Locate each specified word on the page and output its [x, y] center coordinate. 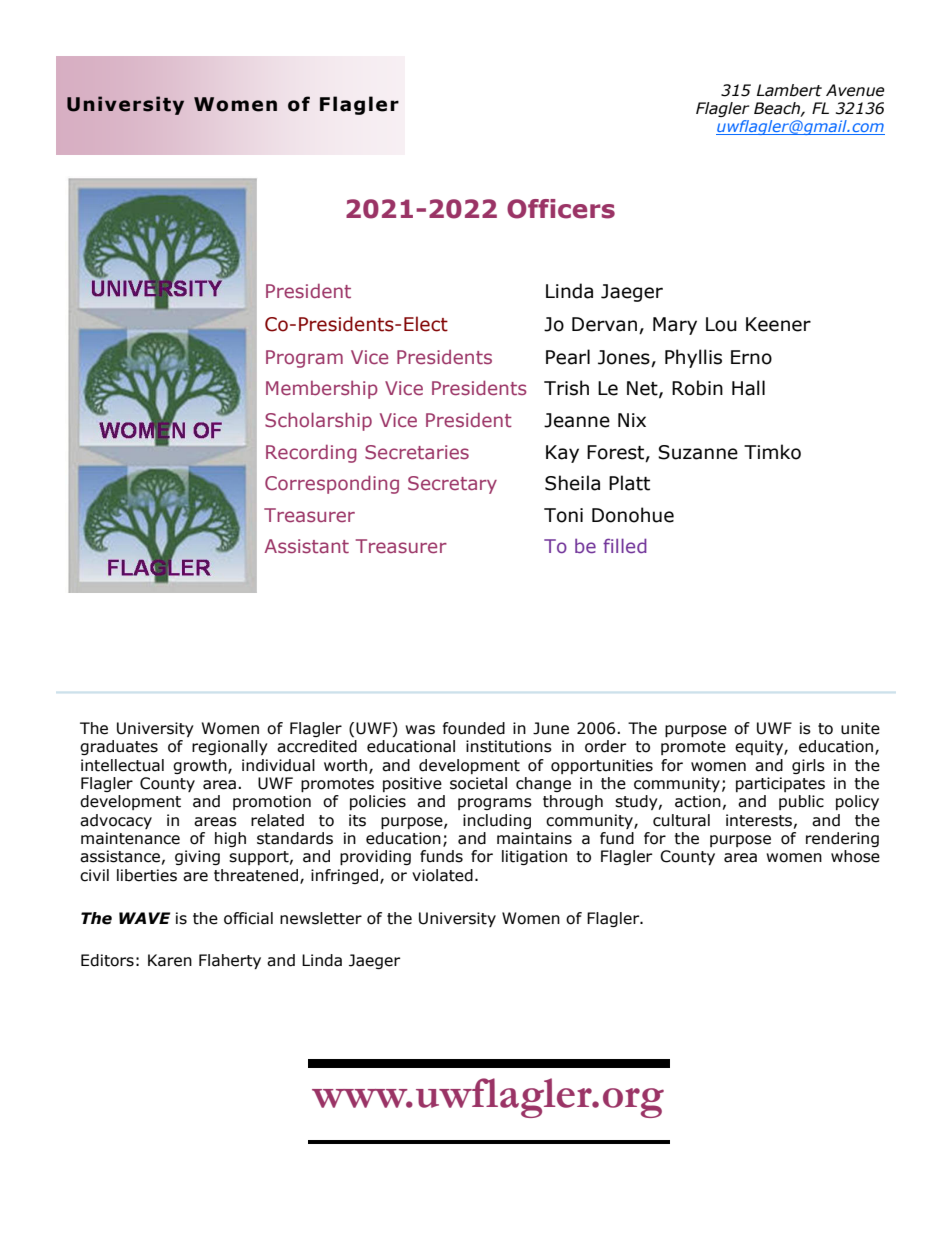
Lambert [789, 90]
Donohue [633, 515]
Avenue [855, 90]
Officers [561, 209]
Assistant [306, 546]
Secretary [452, 485]
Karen [170, 960]
